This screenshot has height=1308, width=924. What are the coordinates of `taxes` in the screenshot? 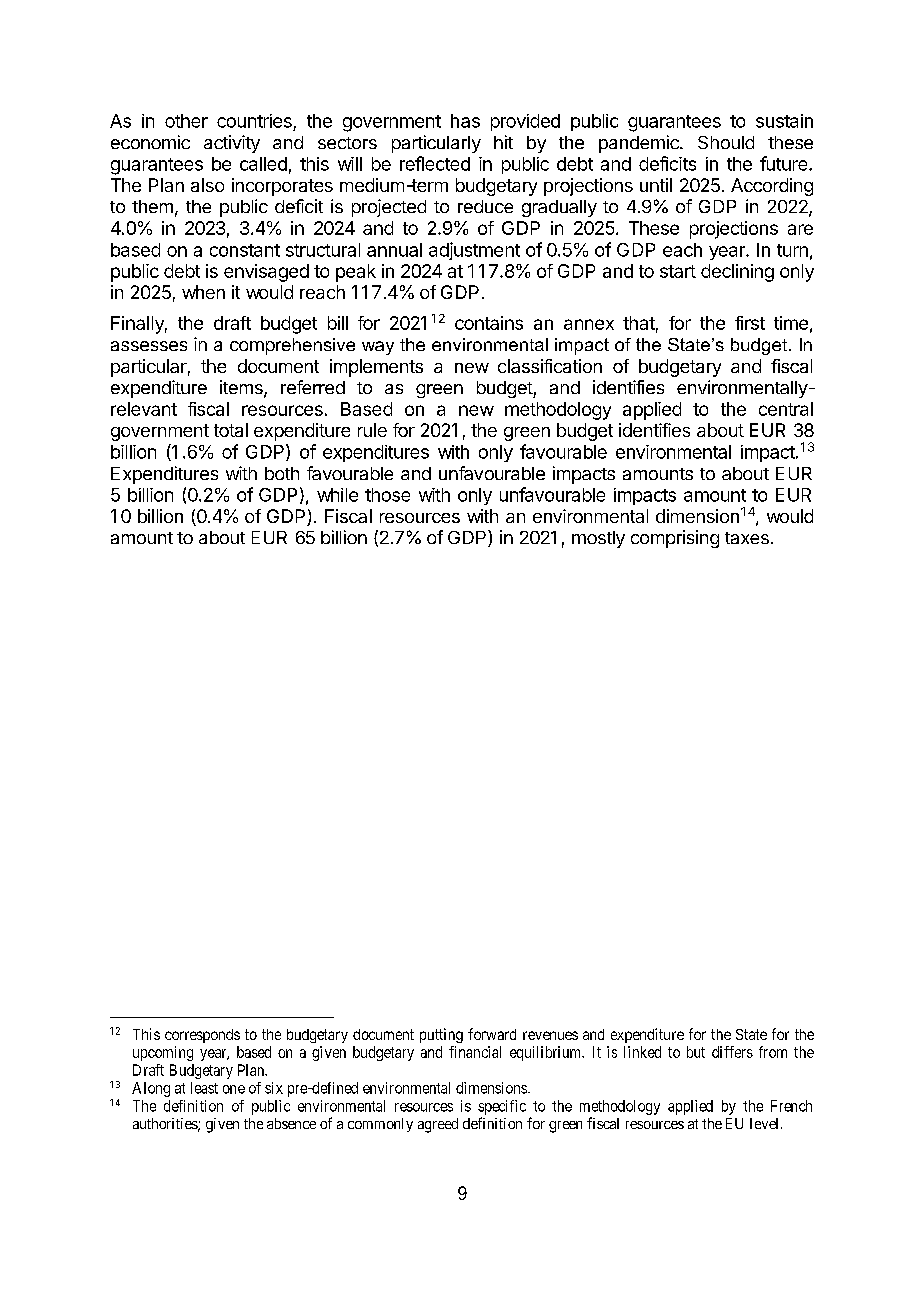 It's located at (747, 538).
